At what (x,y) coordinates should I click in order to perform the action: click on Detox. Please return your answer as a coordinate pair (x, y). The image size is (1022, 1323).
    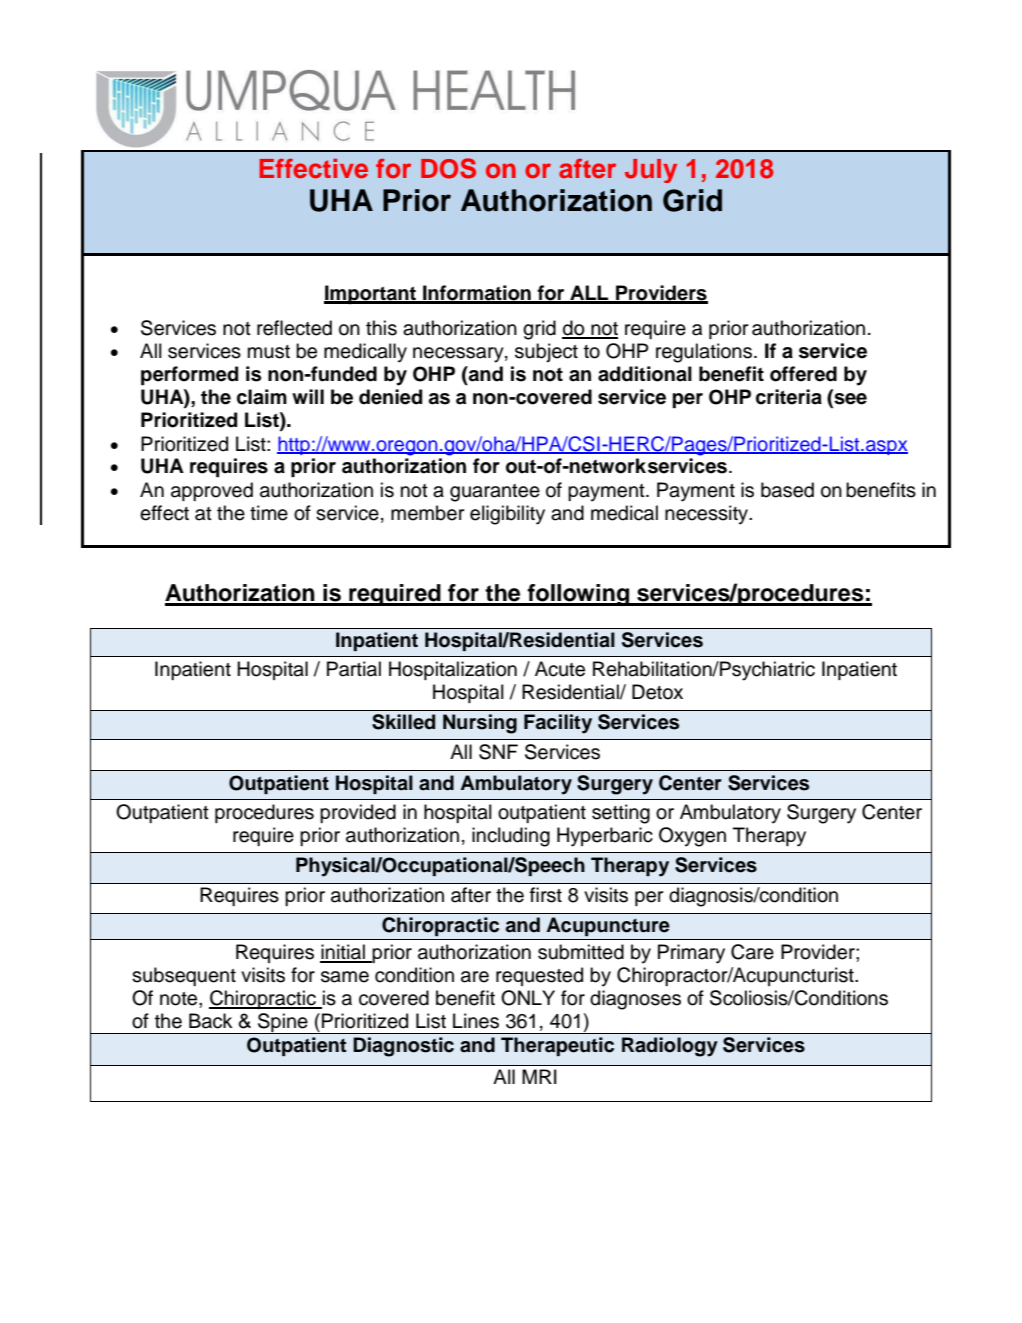
    Looking at the image, I should click on (657, 692).
